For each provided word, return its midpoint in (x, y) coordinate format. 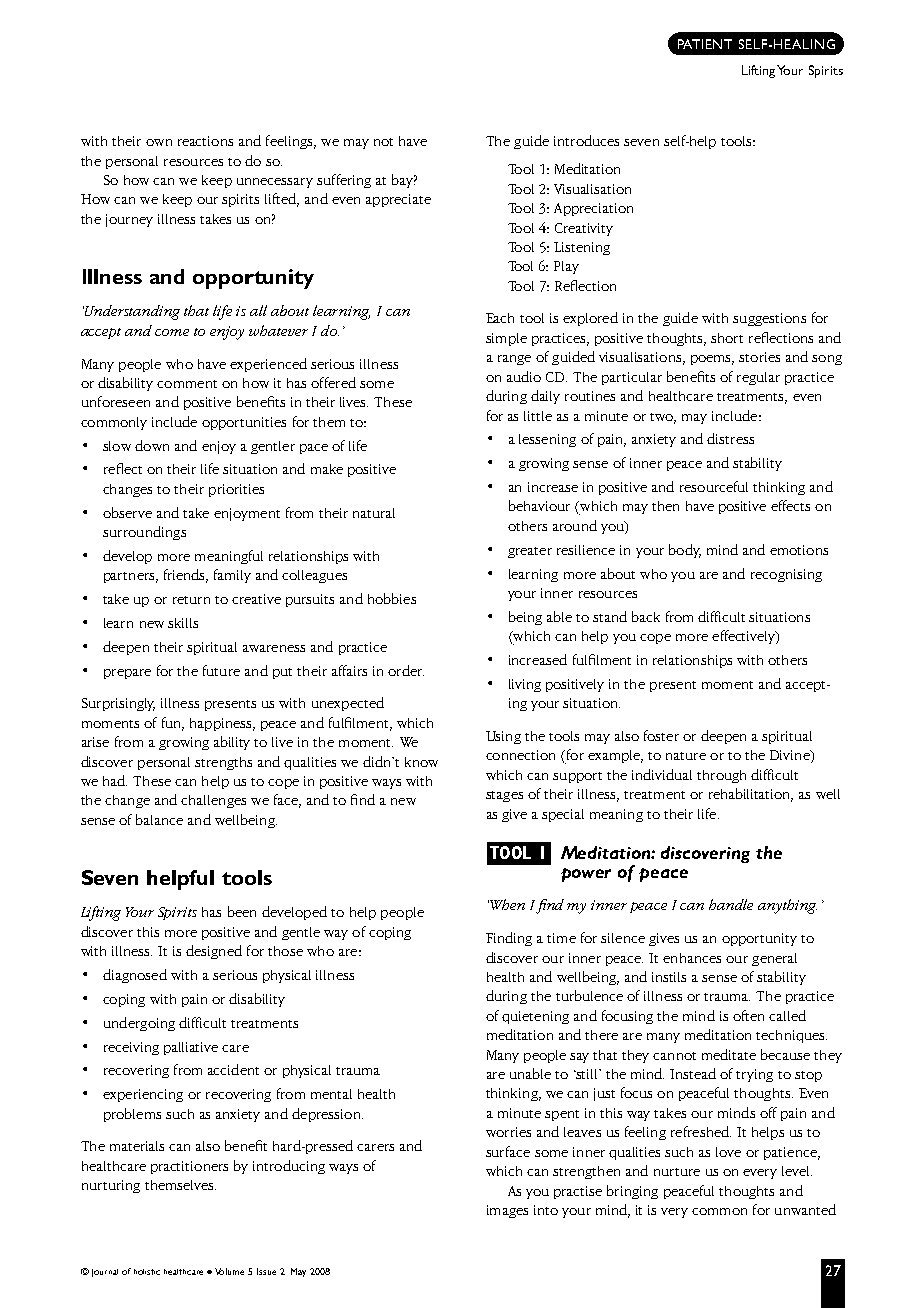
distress (730, 438)
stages (504, 796)
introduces (586, 140)
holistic (147, 1272)
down (152, 445)
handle (731, 904)
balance (159, 819)
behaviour (539, 505)
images (507, 1211)
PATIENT (705, 44)
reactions (205, 141)
